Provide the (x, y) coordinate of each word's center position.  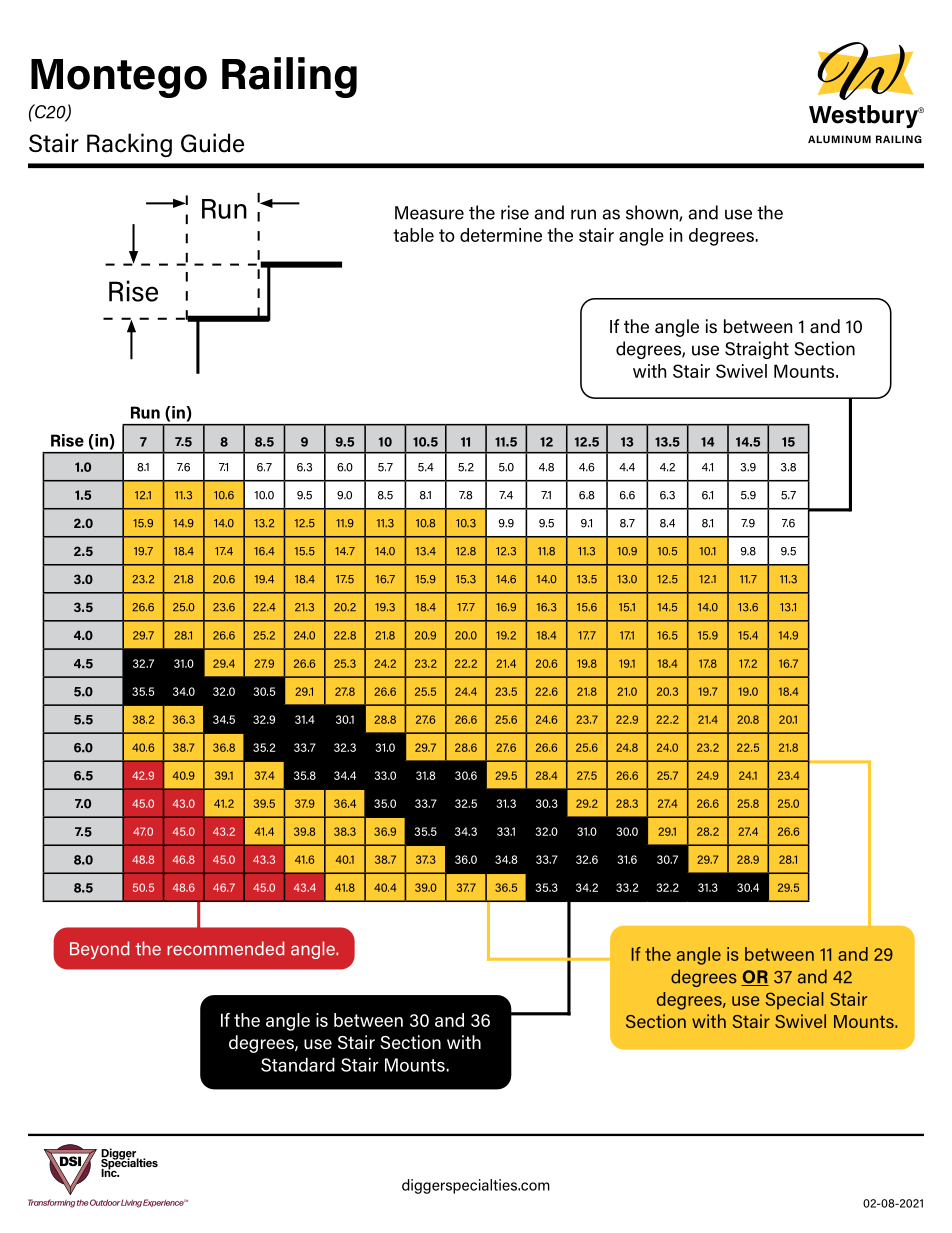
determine (501, 235)
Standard (298, 1064)
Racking (129, 145)
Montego (119, 78)
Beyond (99, 950)
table (413, 235)
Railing (289, 77)
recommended (225, 948)
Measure (429, 213)
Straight (757, 350)
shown (653, 213)
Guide (212, 143)
